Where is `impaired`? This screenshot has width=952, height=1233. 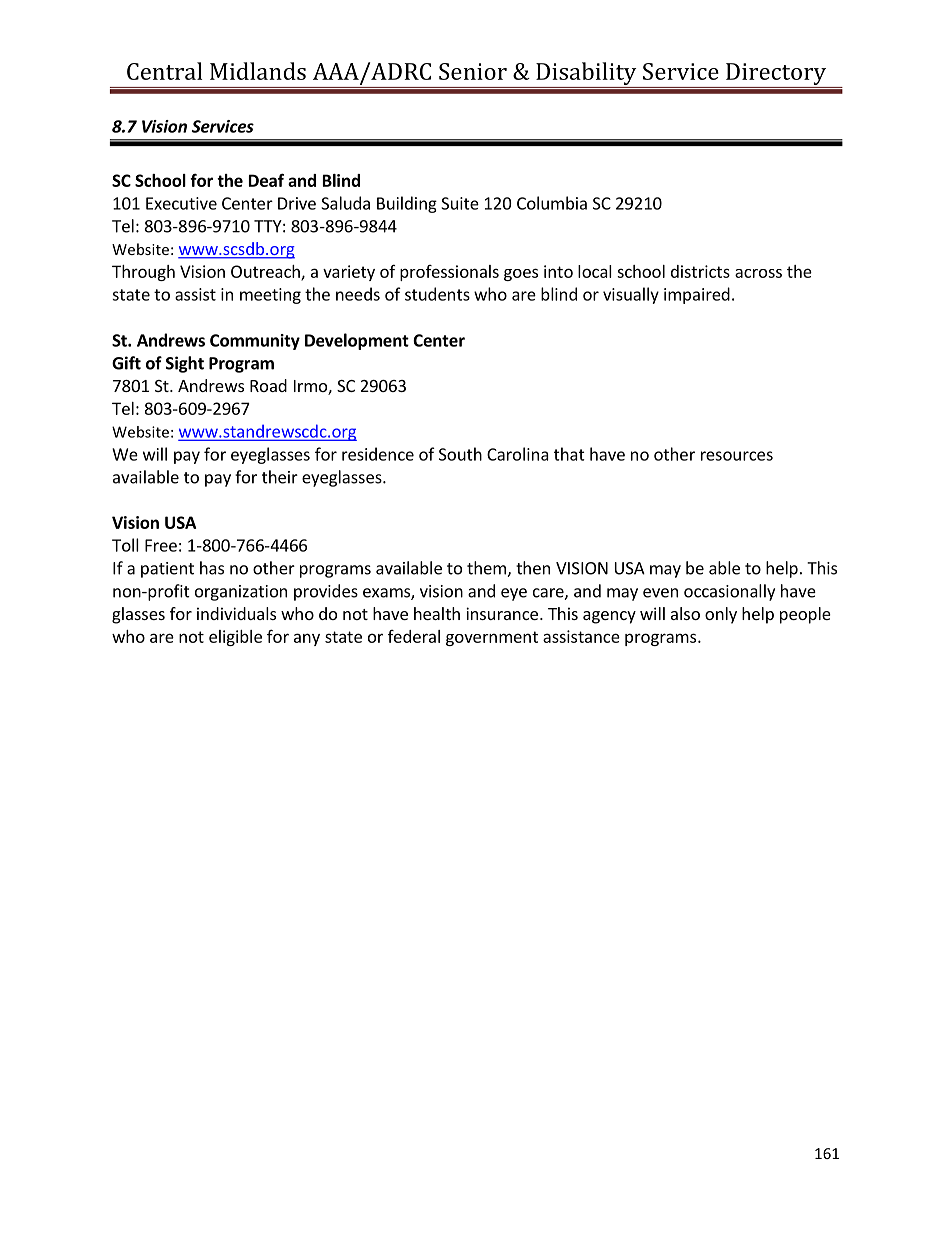 impaired is located at coordinates (697, 295).
